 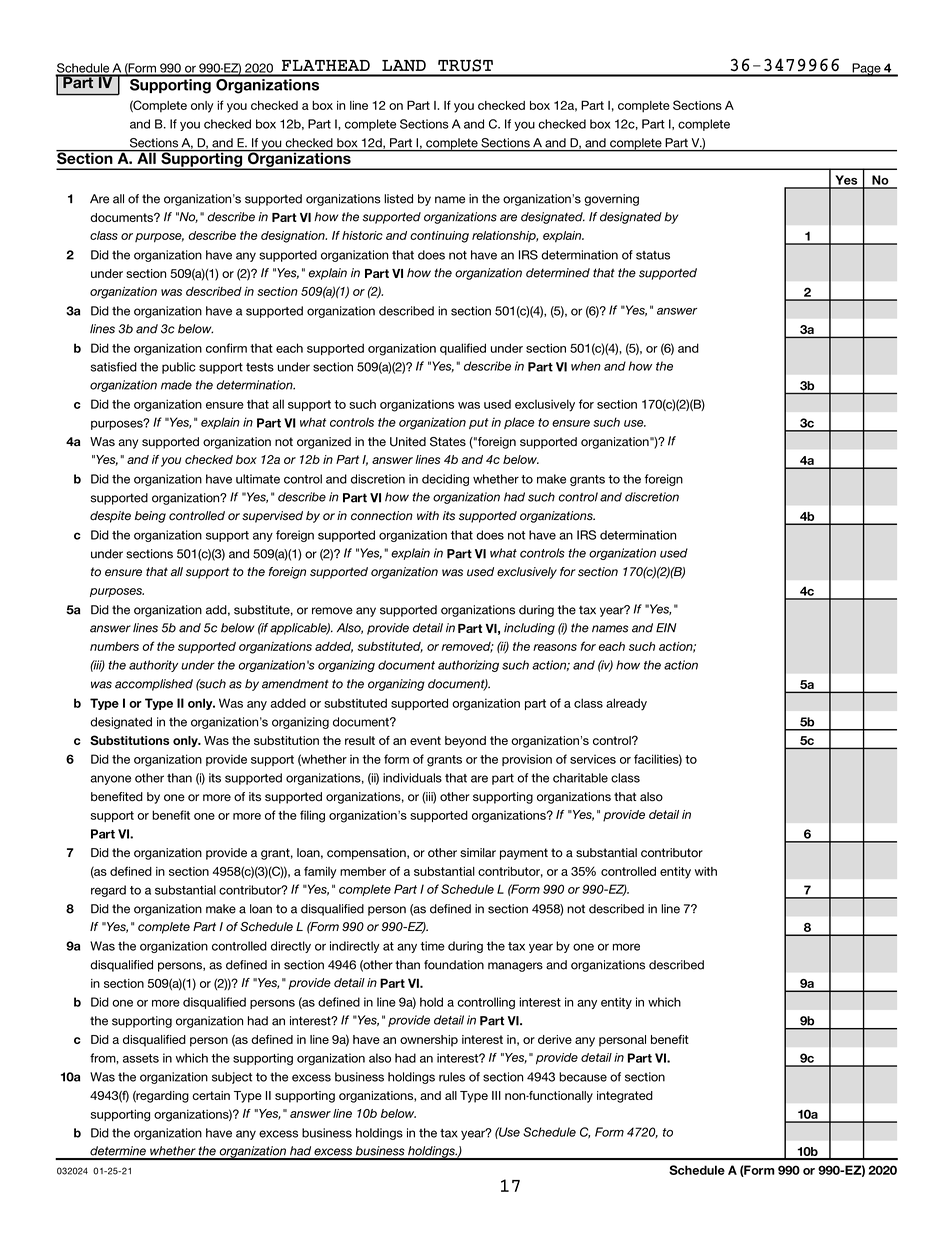 I want to click on result, so click(x=360, y=740).
